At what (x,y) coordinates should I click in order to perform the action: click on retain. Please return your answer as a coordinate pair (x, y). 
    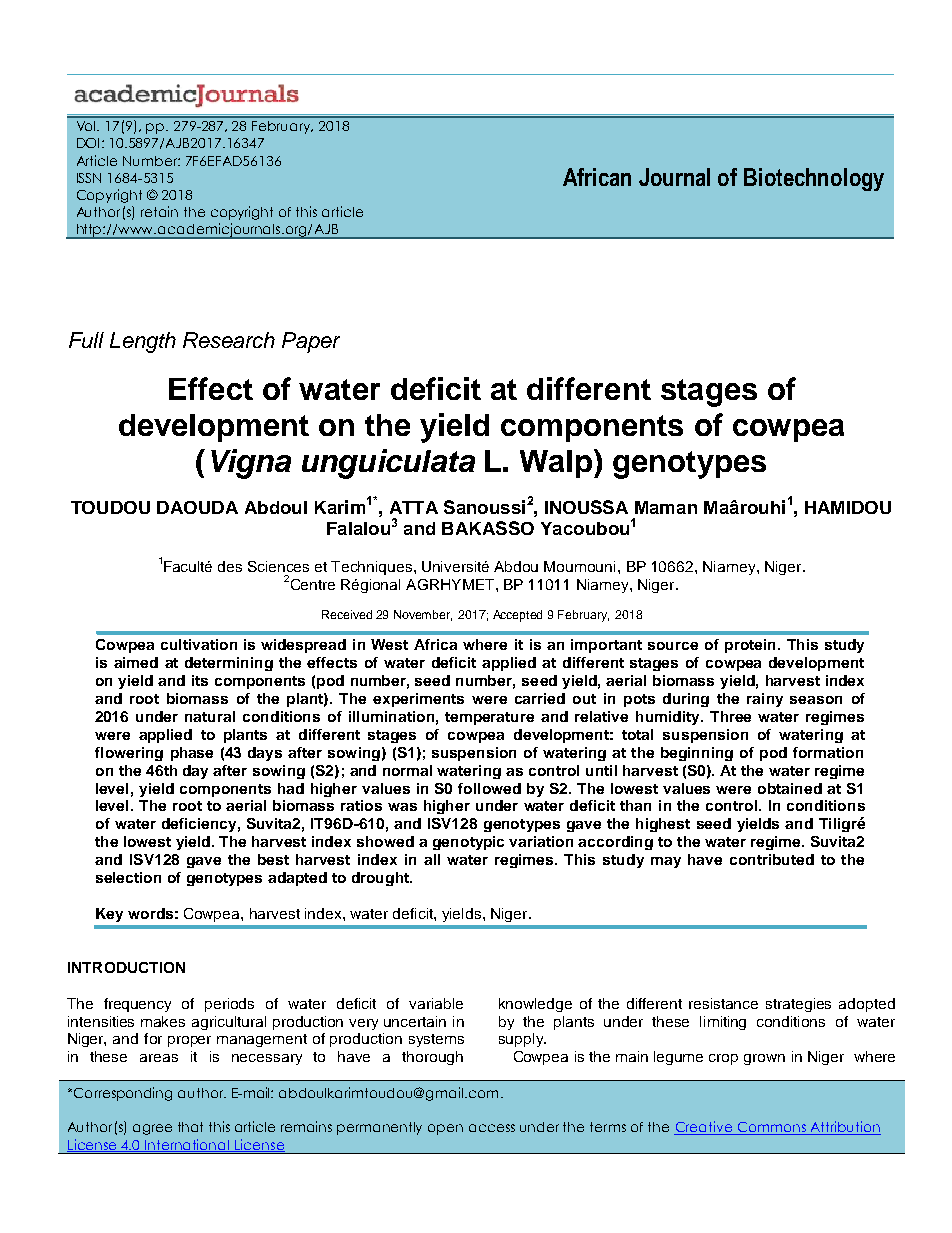
    Looking at the image, I should click on (159, 211).
